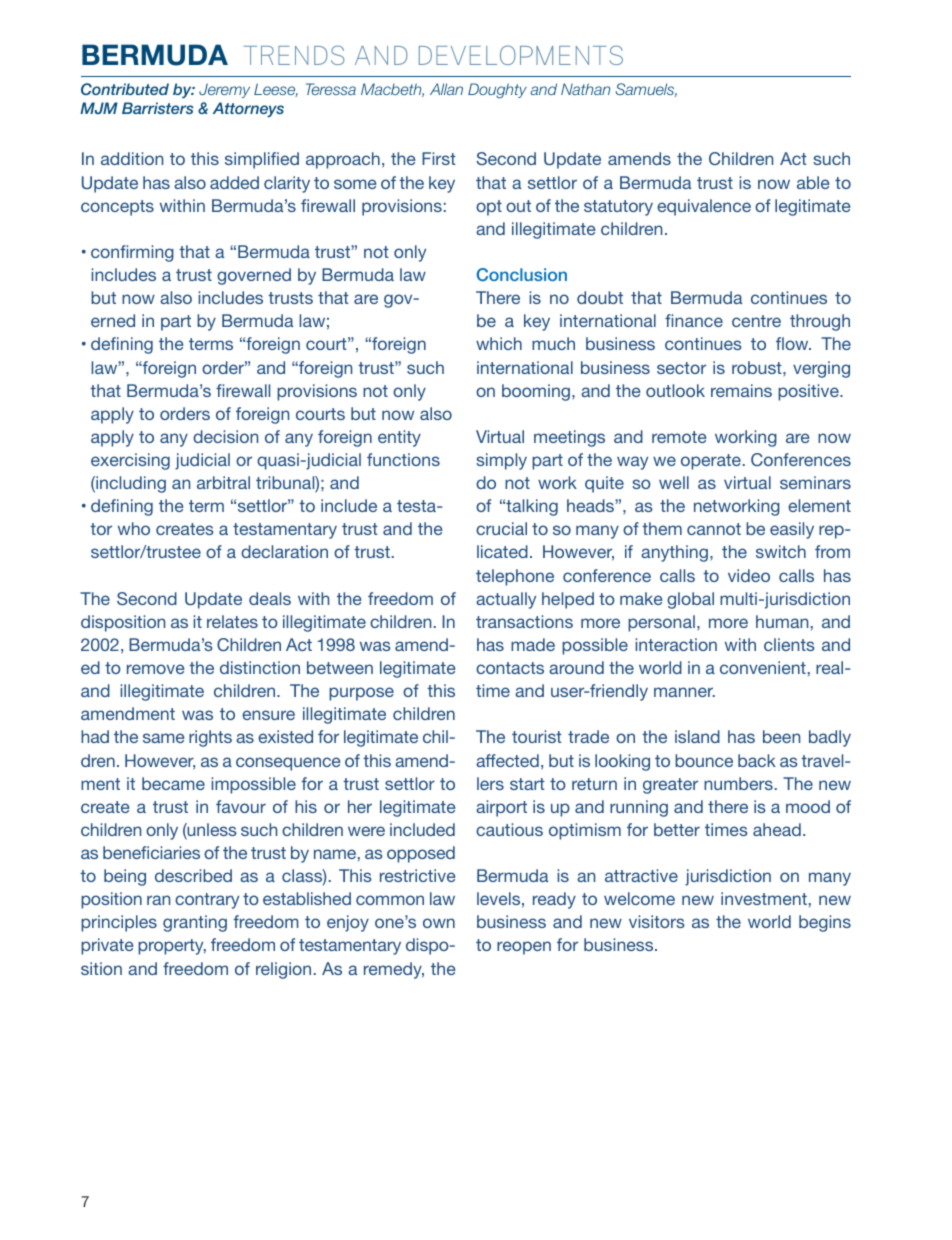 The width and height of the page is (952, 1240). Describe the element at coordinates (156, 669) in the page. I see `remove` at that location.
